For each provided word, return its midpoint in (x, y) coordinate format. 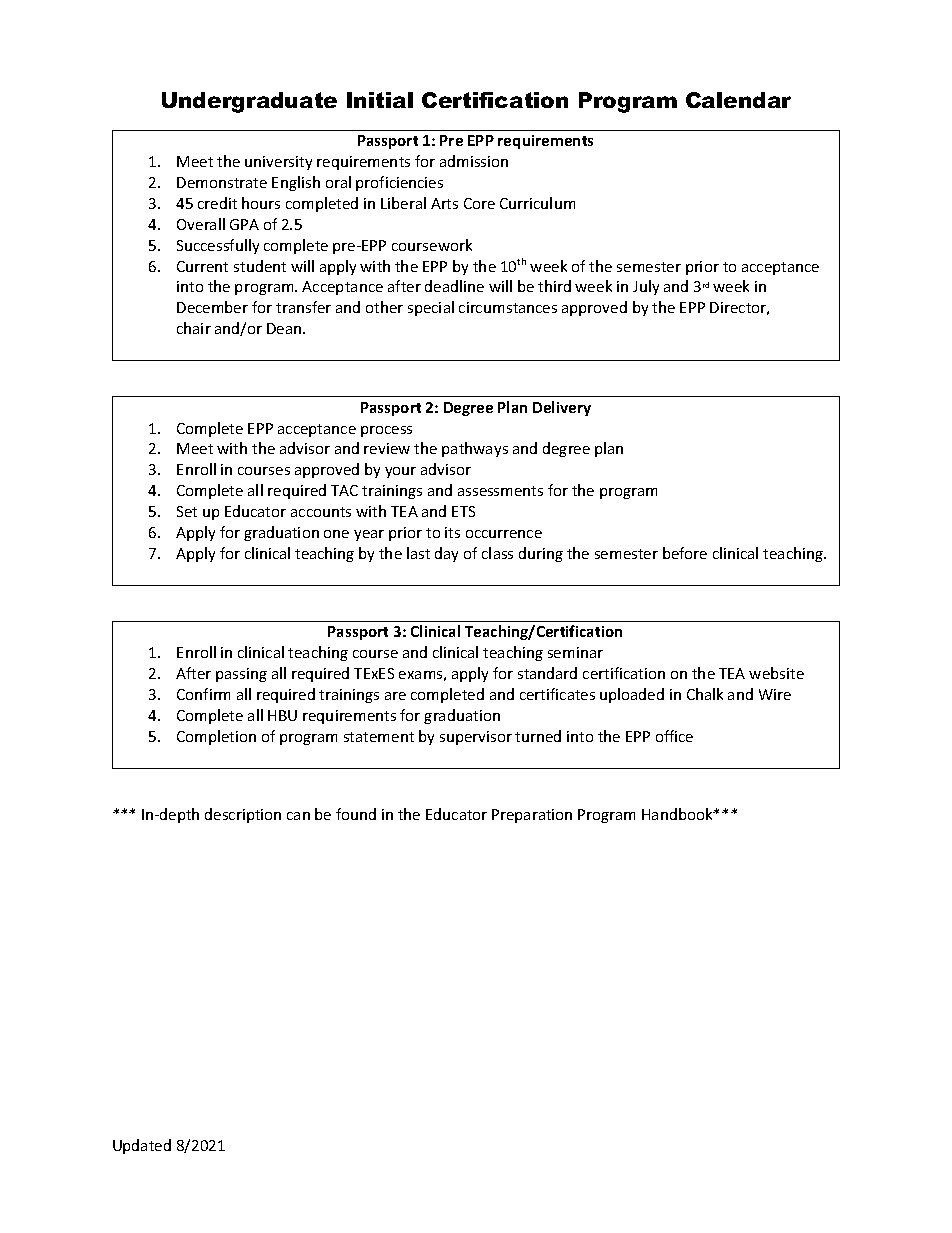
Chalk (705, 694)
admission (474, 161)
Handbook (678, 814)
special (431, 308)
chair (194, 328)
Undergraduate (249, 102)
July (646, 287)
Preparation (532, 816)
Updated (142, 1146)
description (243, 815)
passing (241, 675)
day (446, 554)
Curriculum (537, 203)
